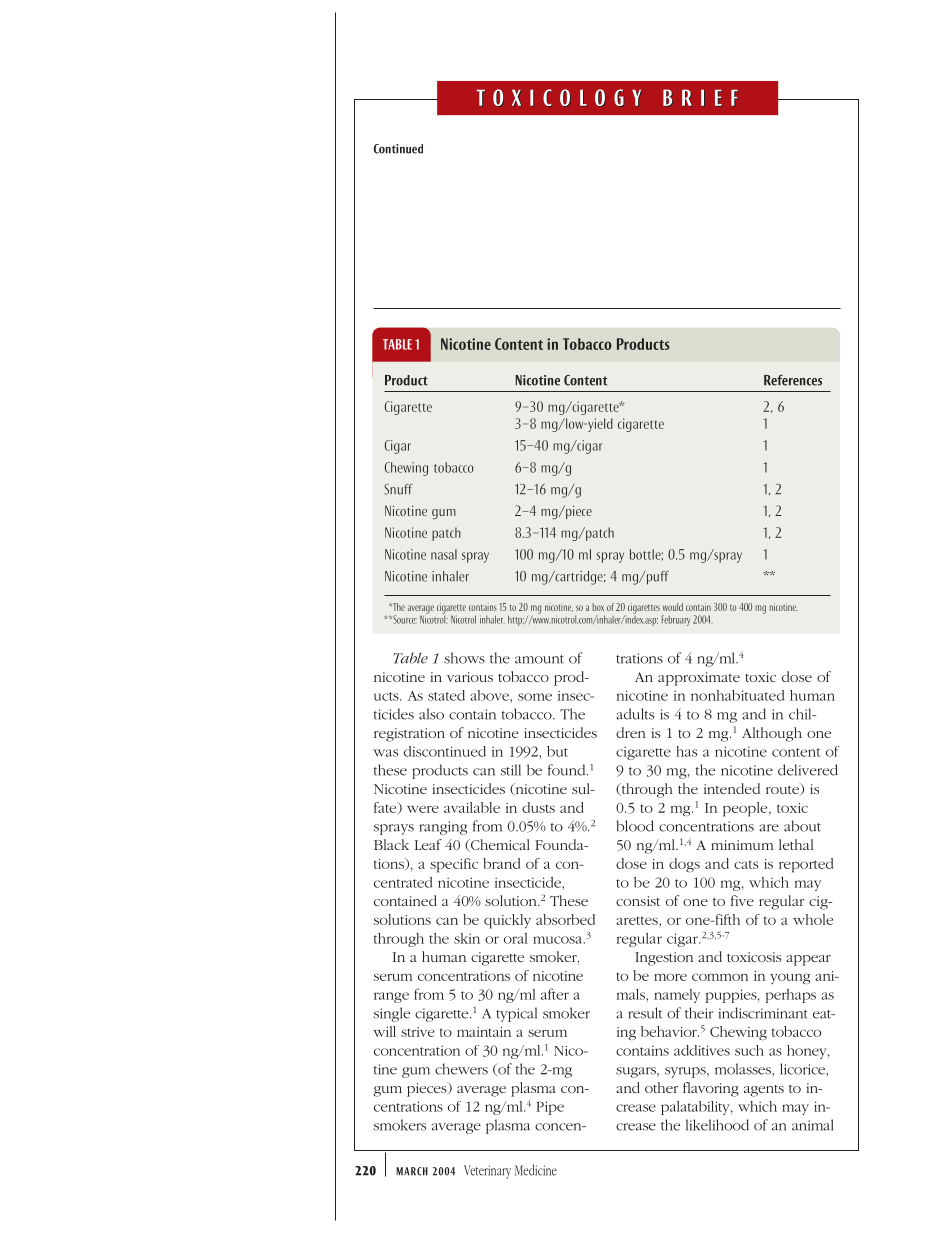 The height and width of the screenshot is (1233, 952). I want to click on MARCH, so click(412, 1171).
